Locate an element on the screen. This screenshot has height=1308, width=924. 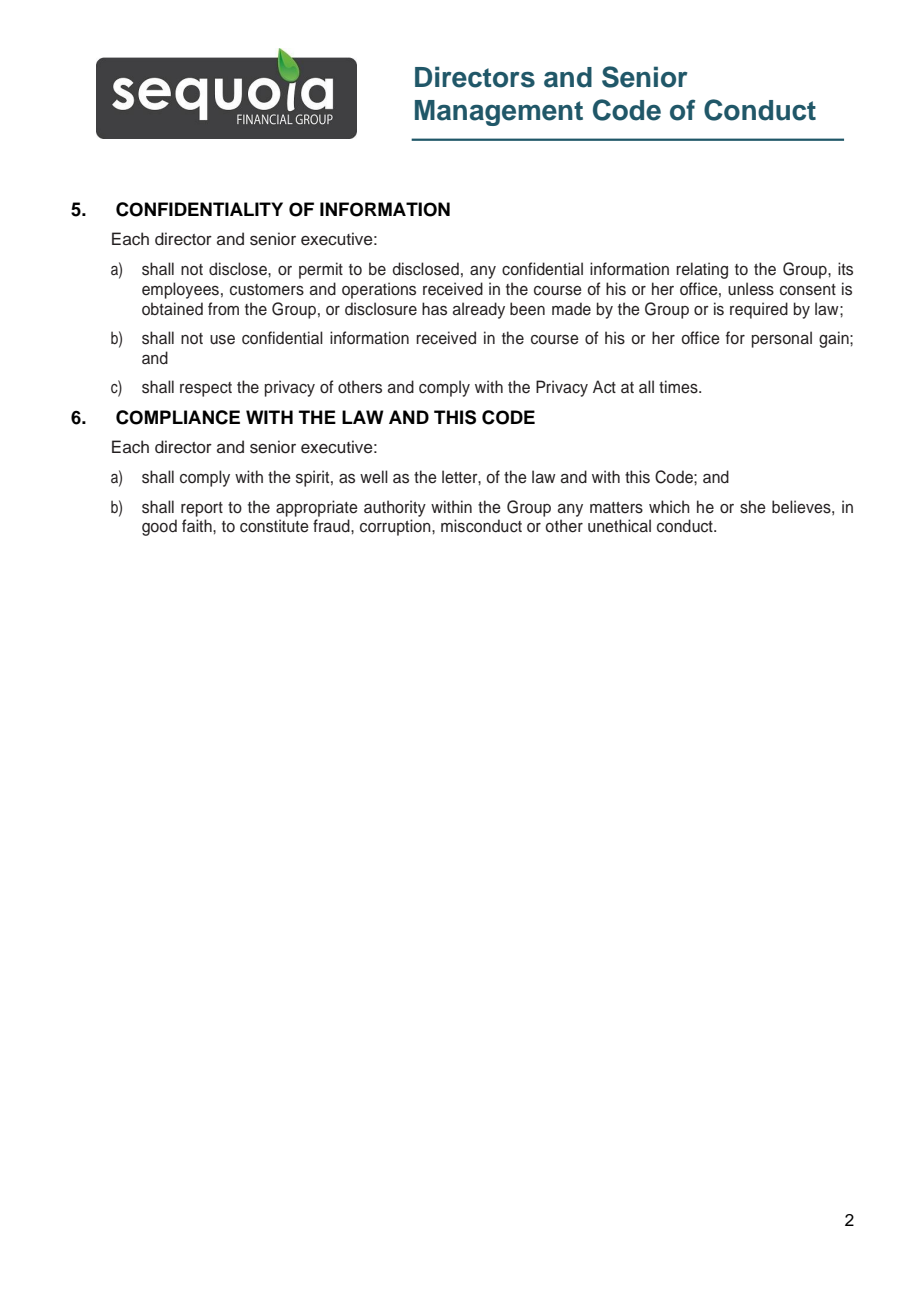
its is located at coordinates (845, 269).
